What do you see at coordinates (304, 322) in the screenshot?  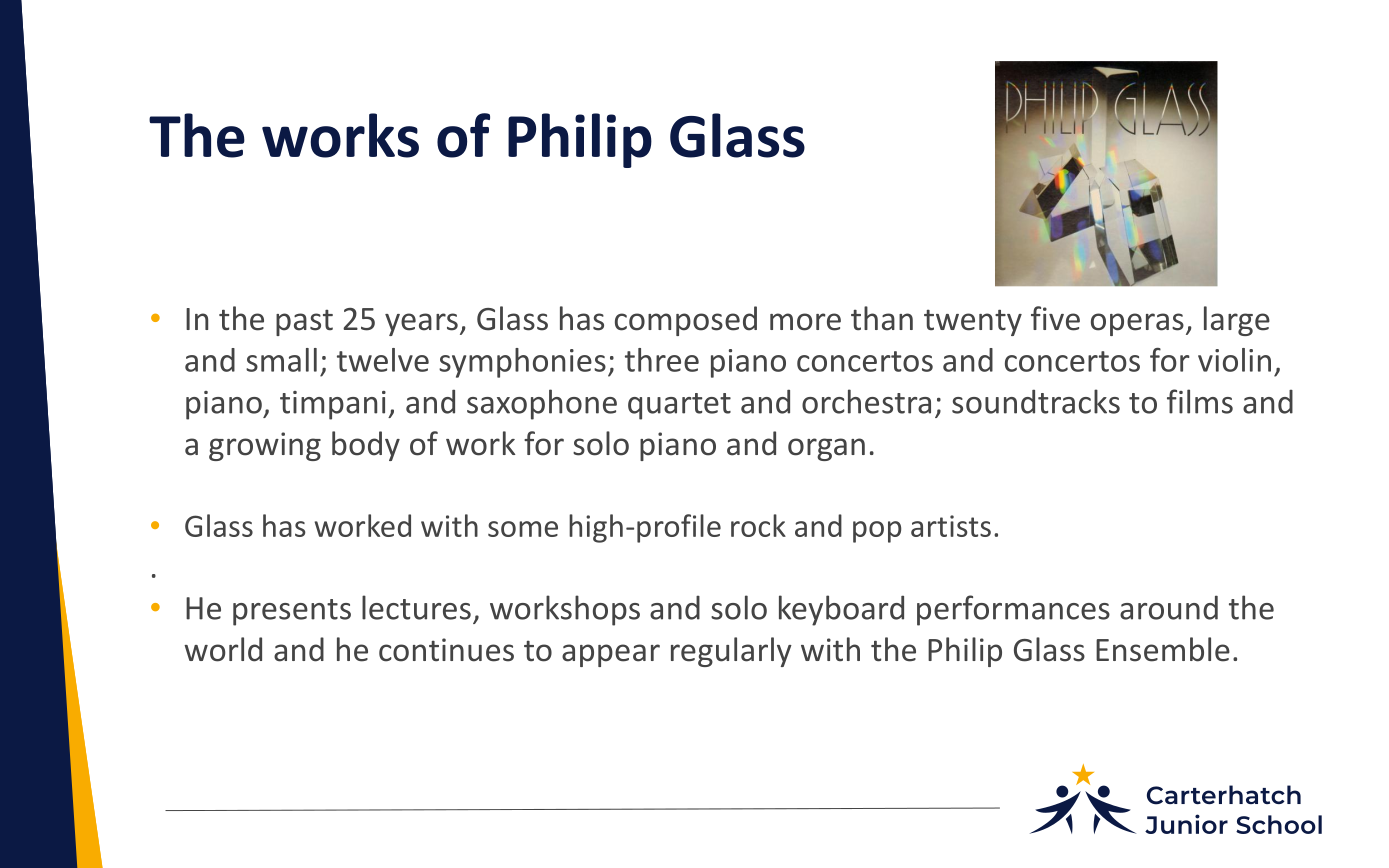 I see `past` at bounding box center [304, 322].
